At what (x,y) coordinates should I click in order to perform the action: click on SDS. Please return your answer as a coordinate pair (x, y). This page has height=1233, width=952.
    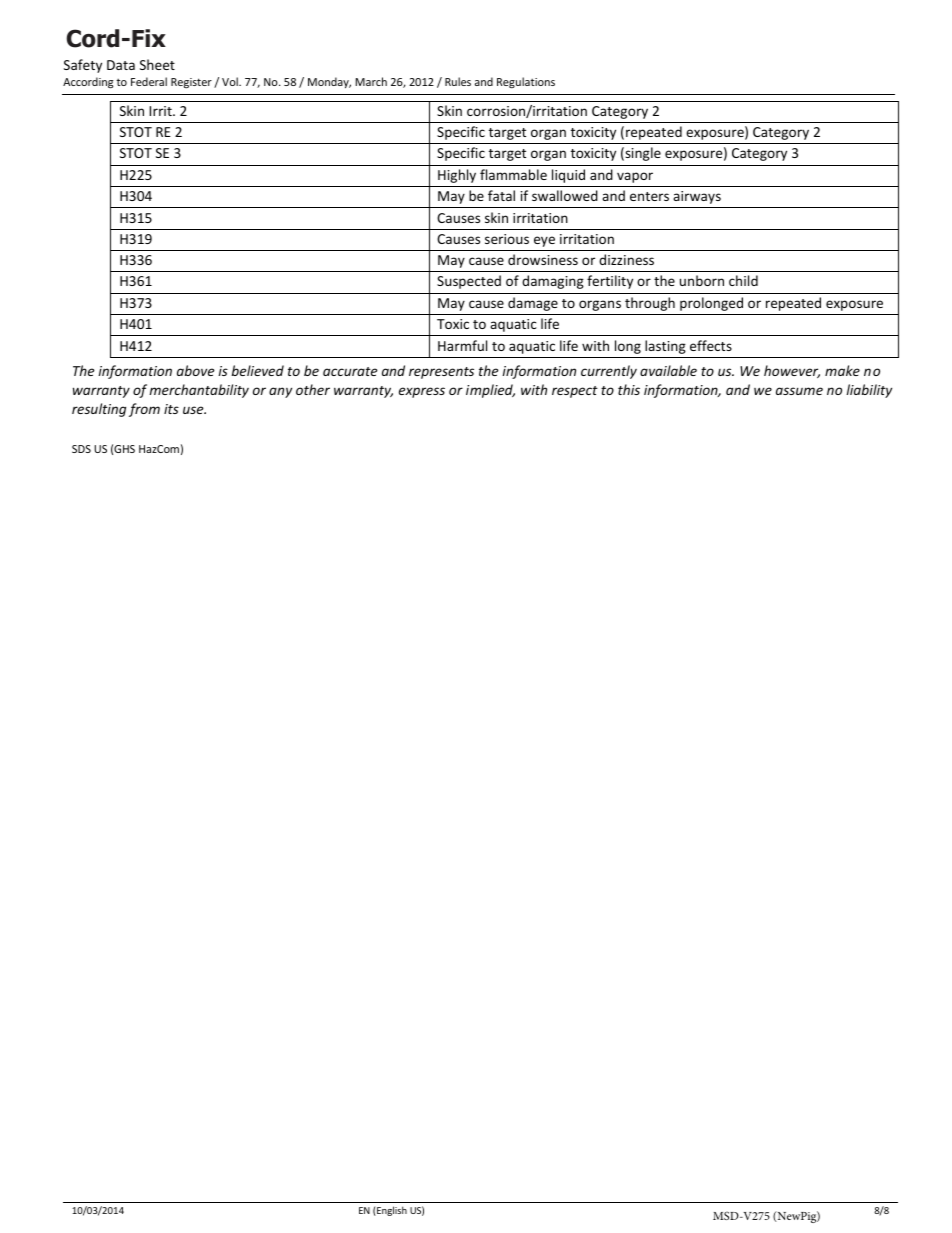
    Looking at the image, I should click on (81, 449).
